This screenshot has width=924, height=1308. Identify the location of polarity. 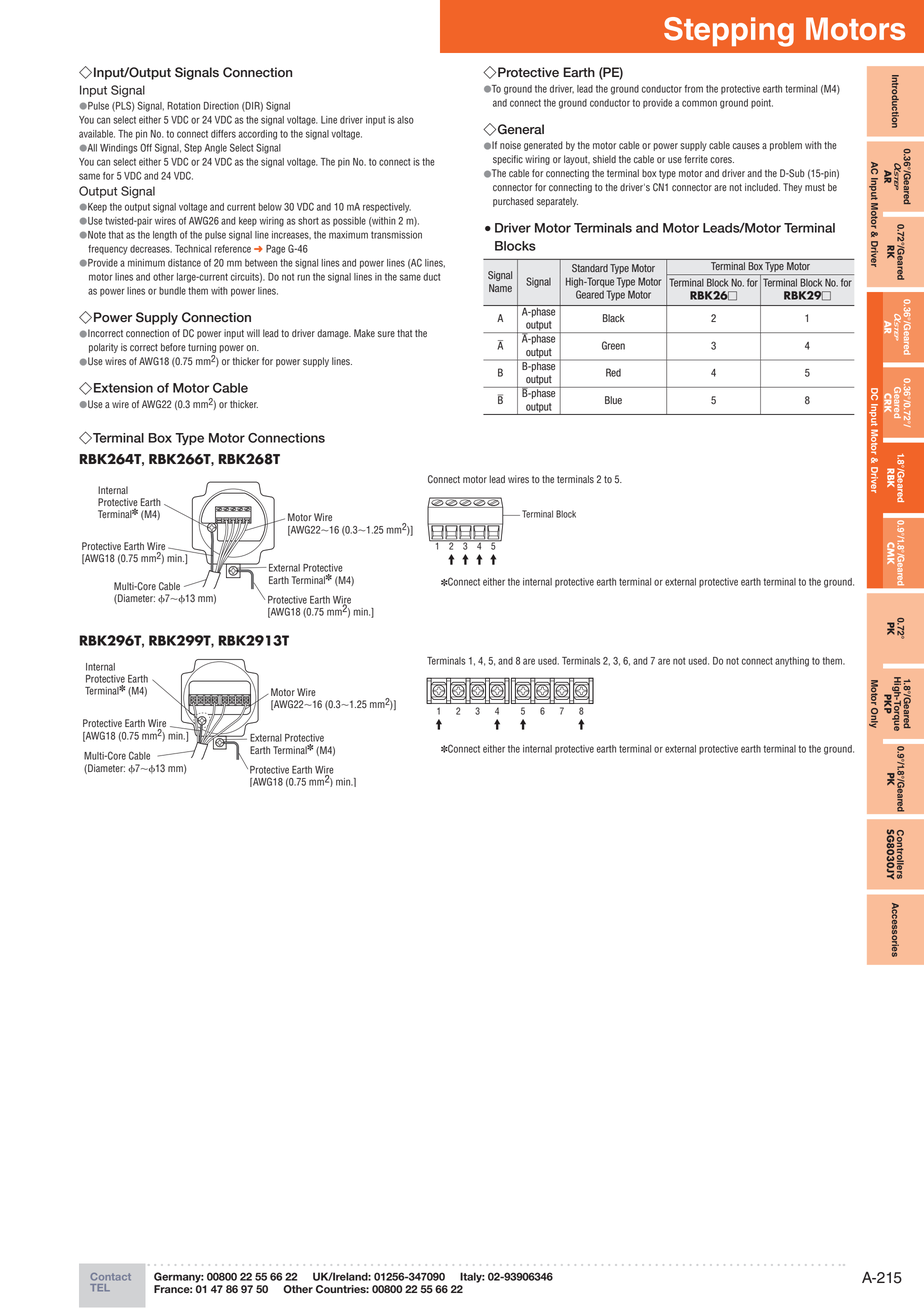
(103, 348).
